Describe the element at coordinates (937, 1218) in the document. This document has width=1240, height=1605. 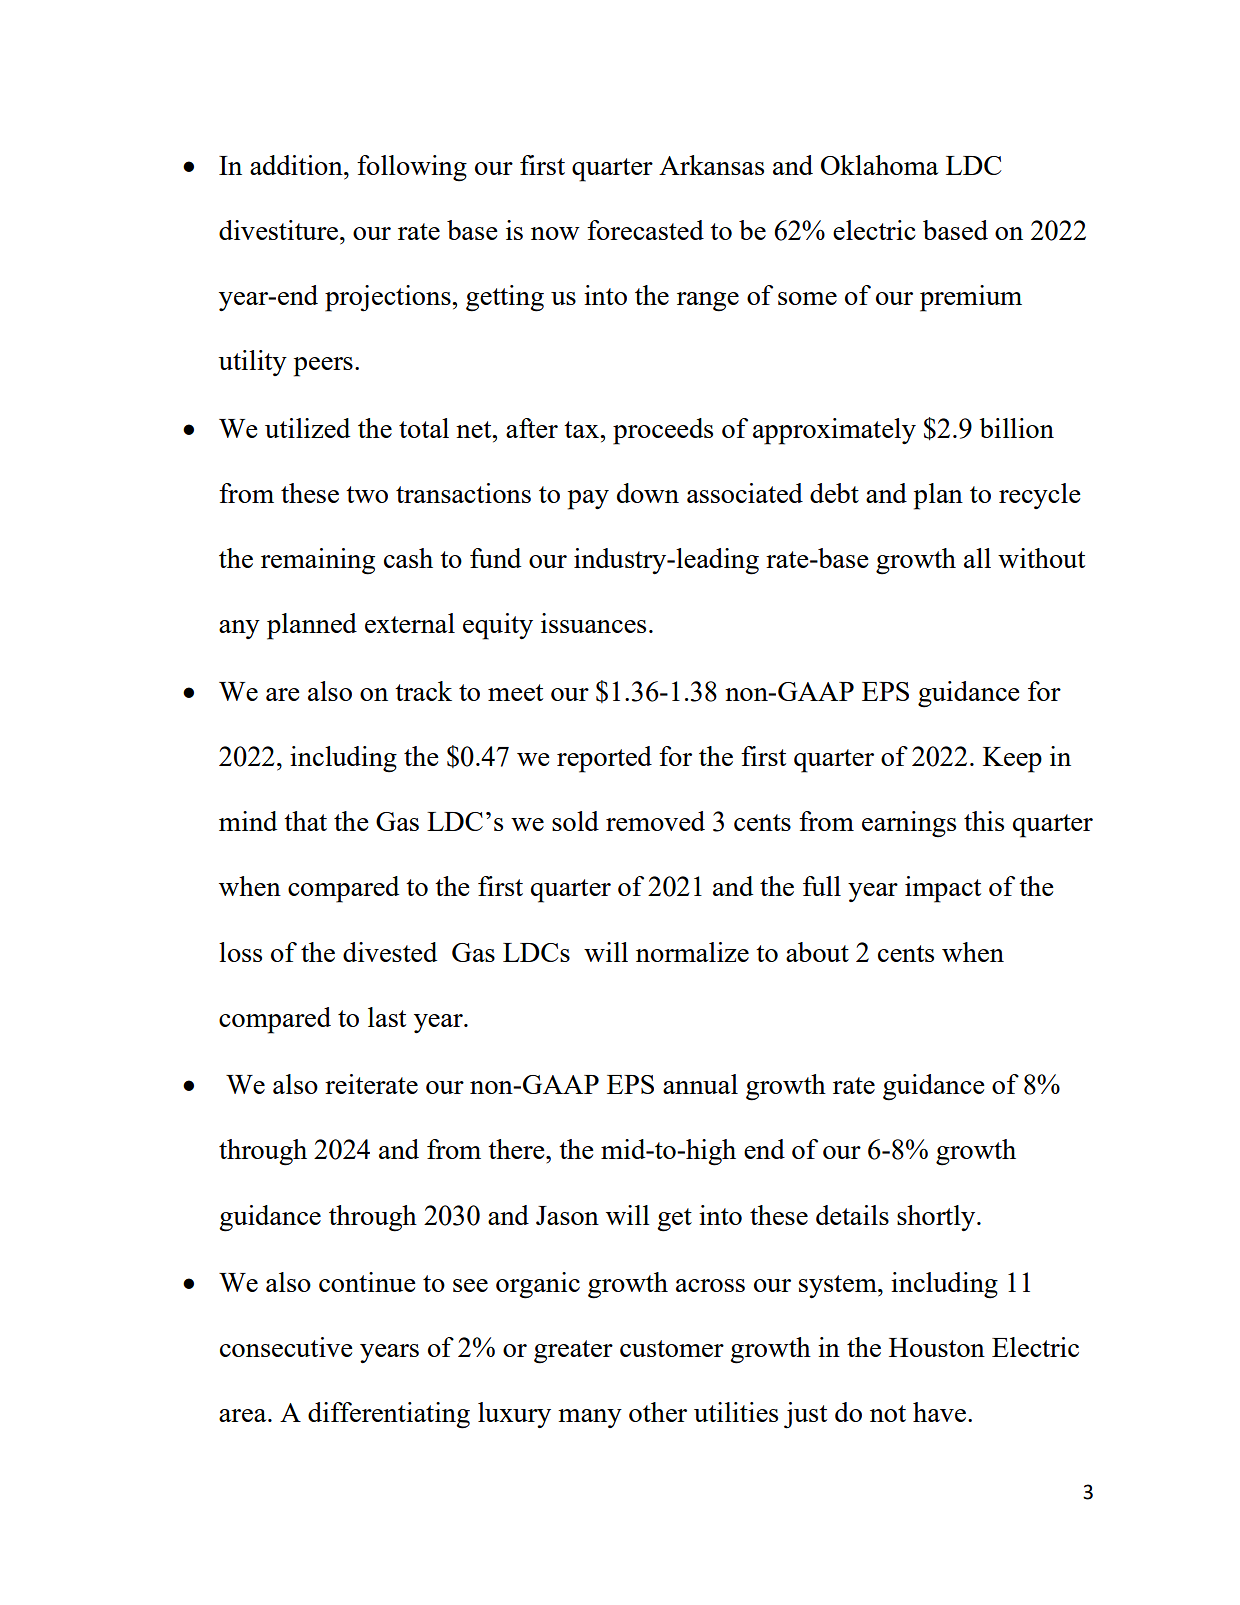
I see `shortly` at that location.
